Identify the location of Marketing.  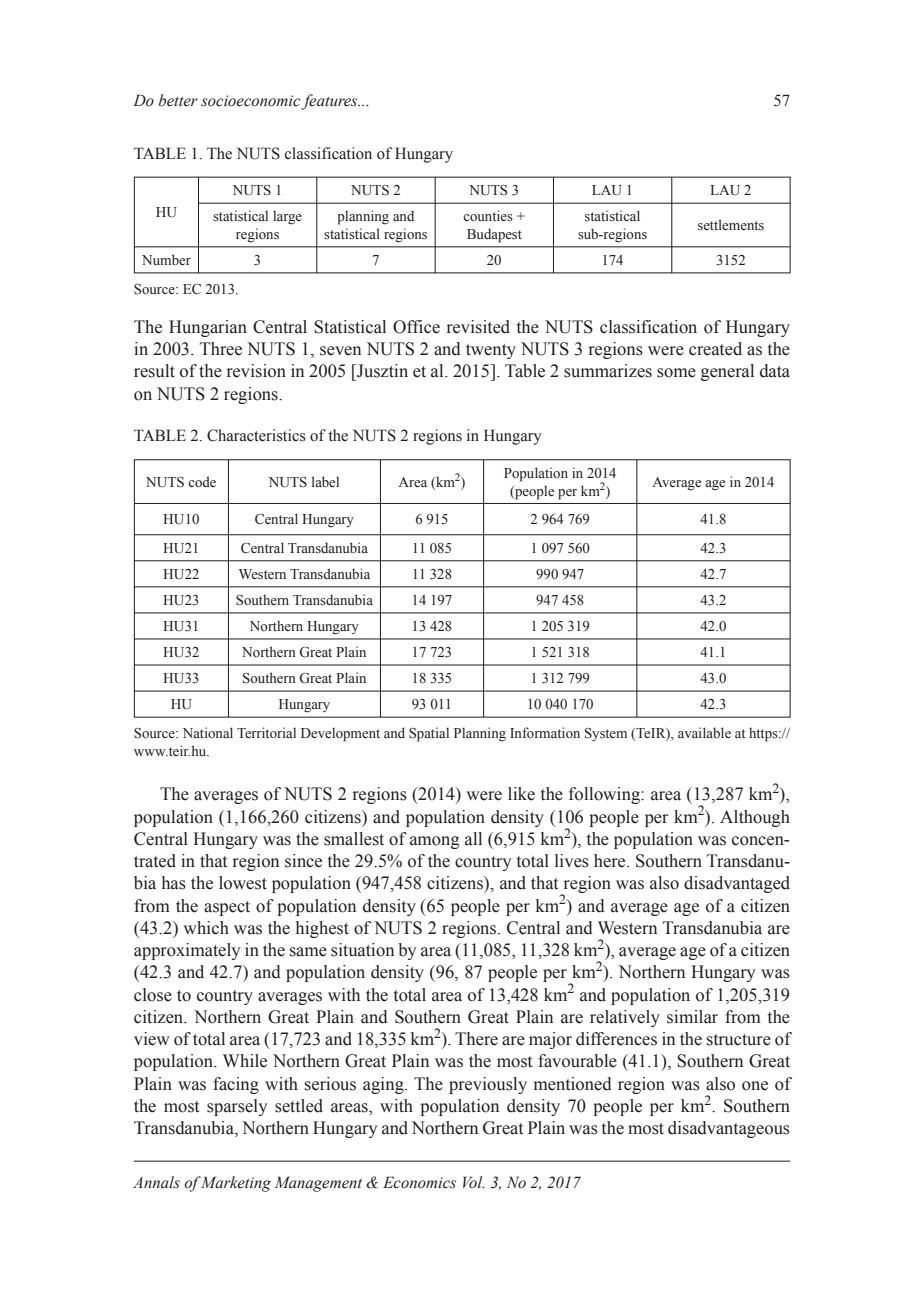
(235, 1184).
